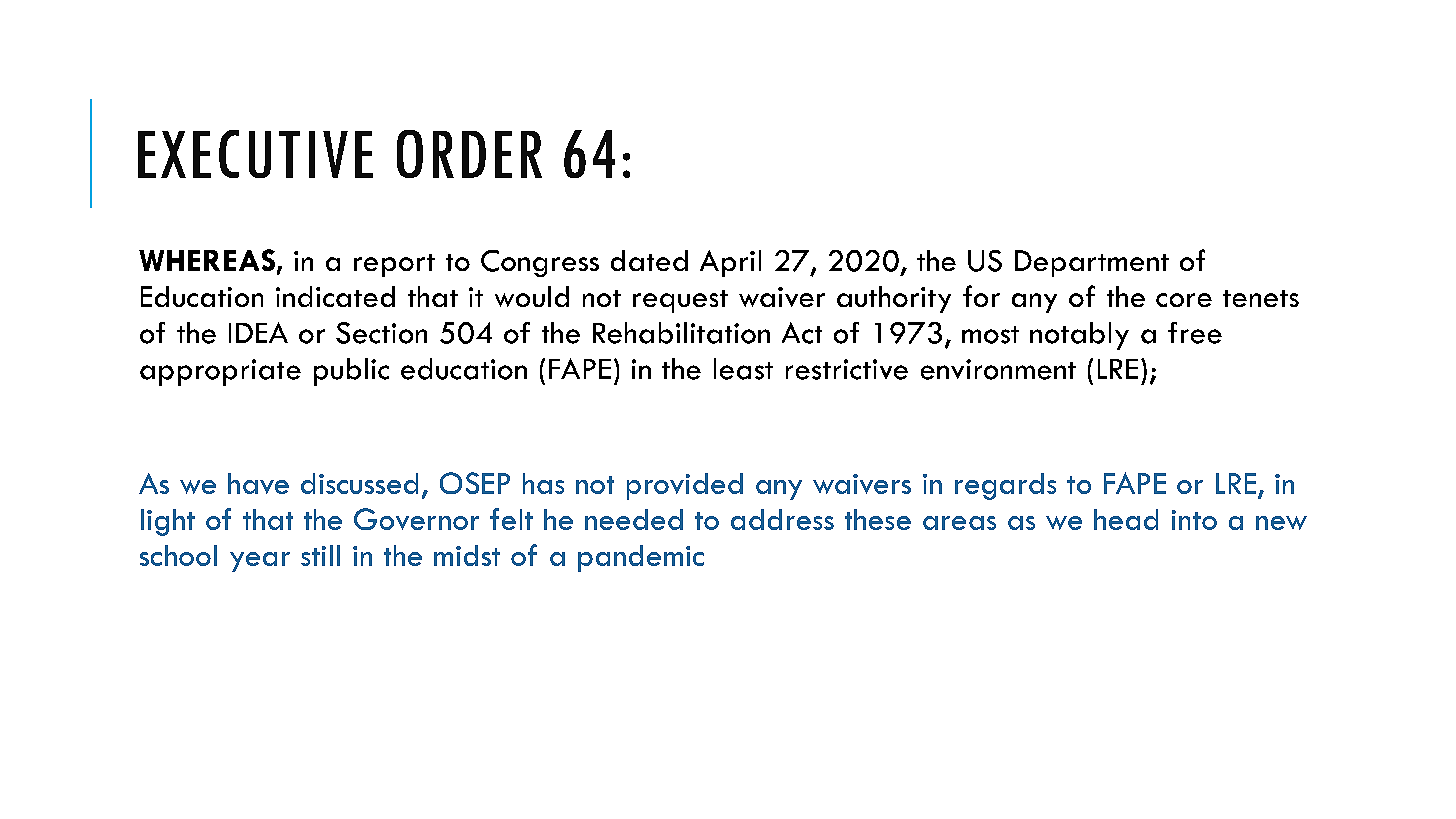 The width and height of the screenshot is (1456, 819). I want to click on WHEREAS, so click(208, 261).
